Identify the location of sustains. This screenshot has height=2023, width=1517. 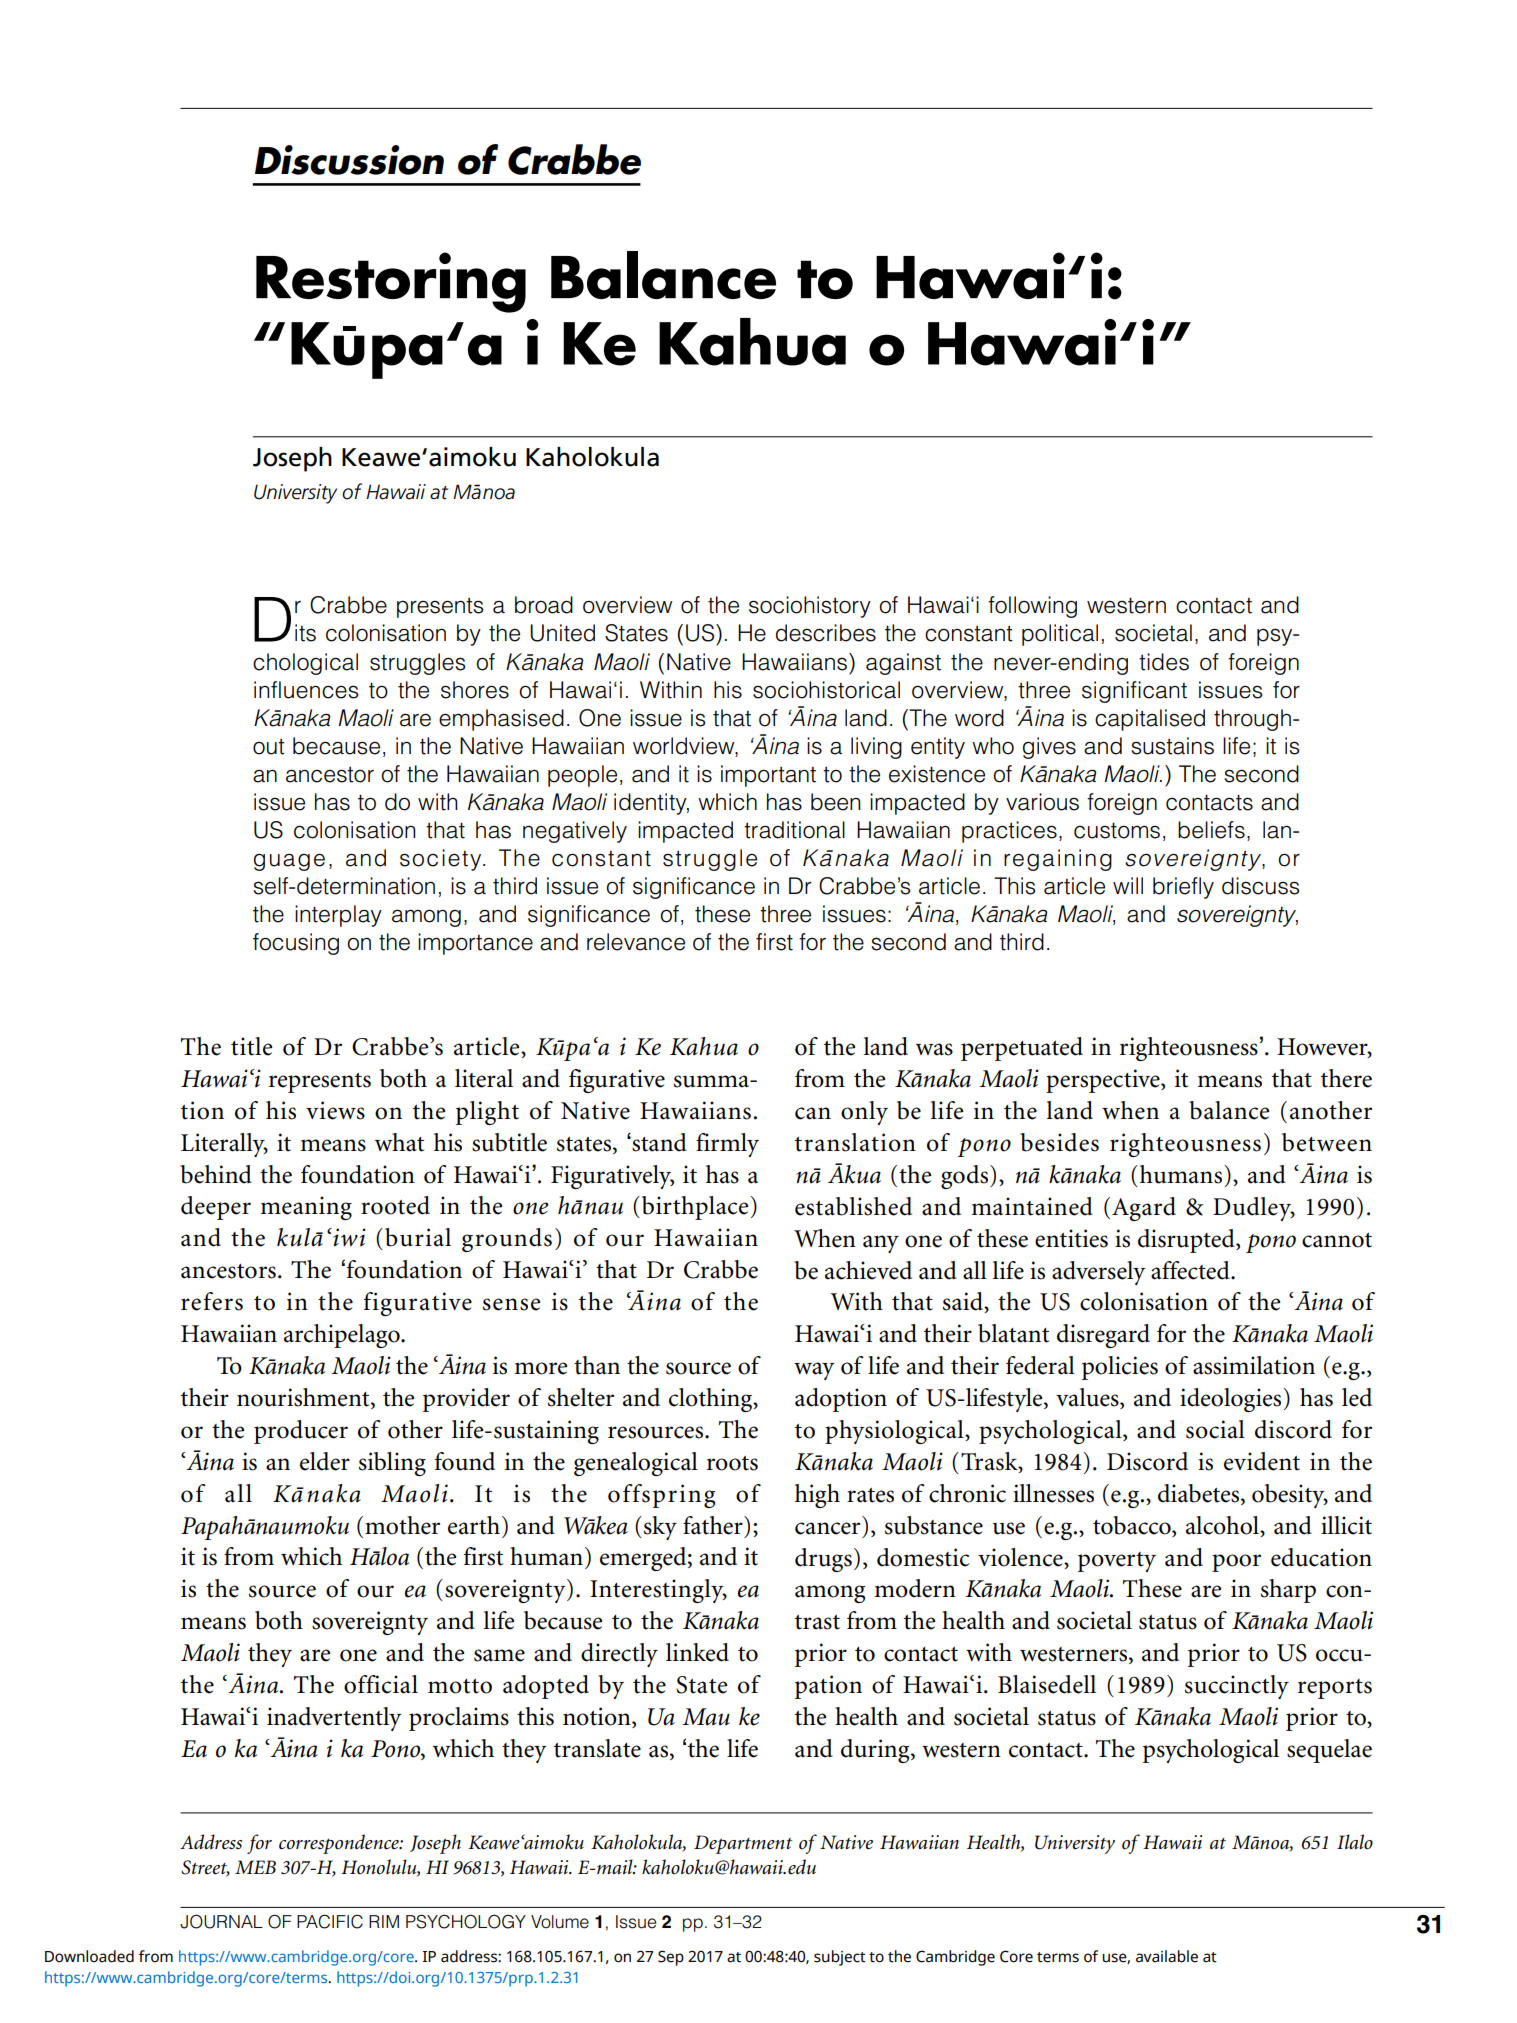
(1172, 746).
